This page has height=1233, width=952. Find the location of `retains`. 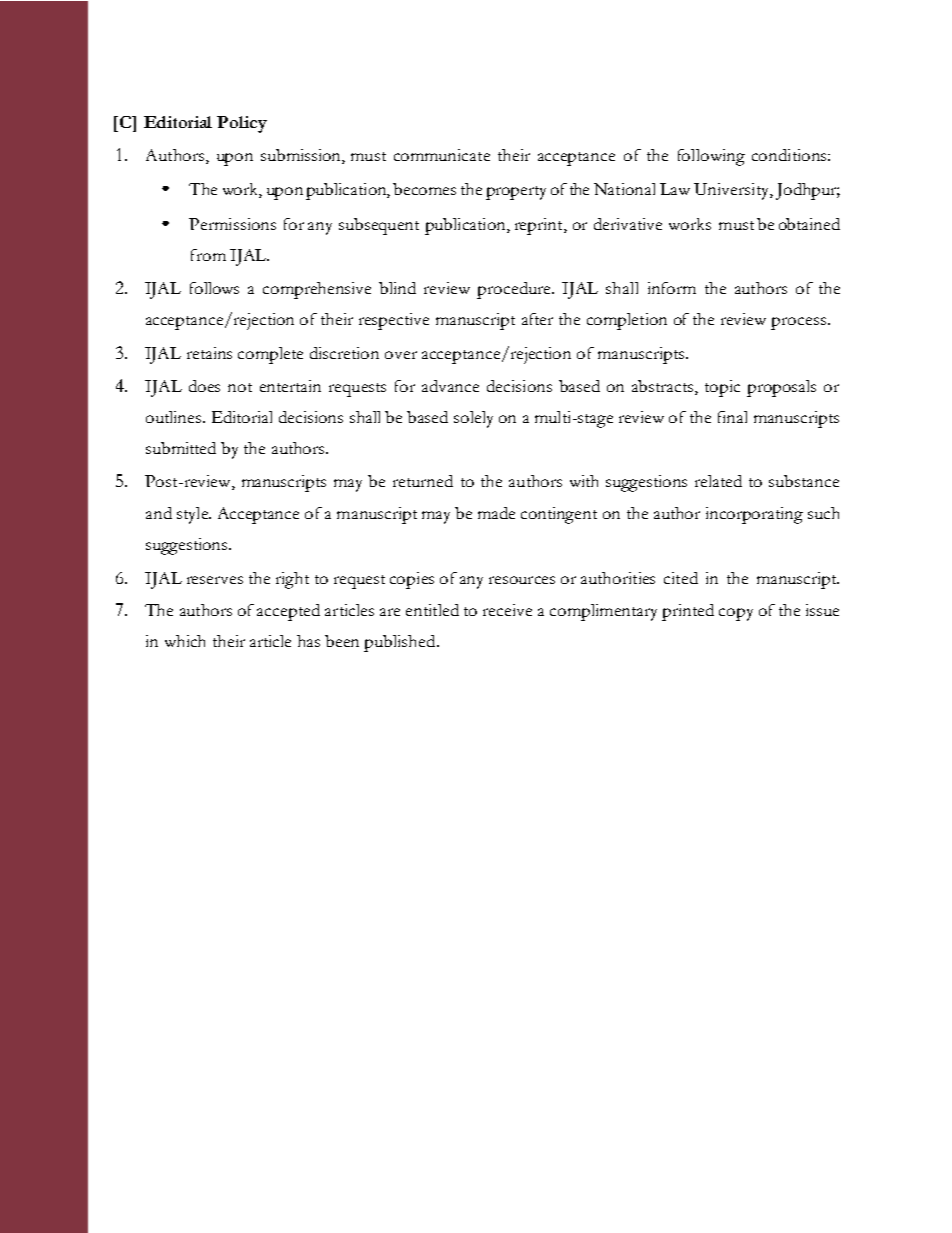

retains is located at coordinates (209, 353).
